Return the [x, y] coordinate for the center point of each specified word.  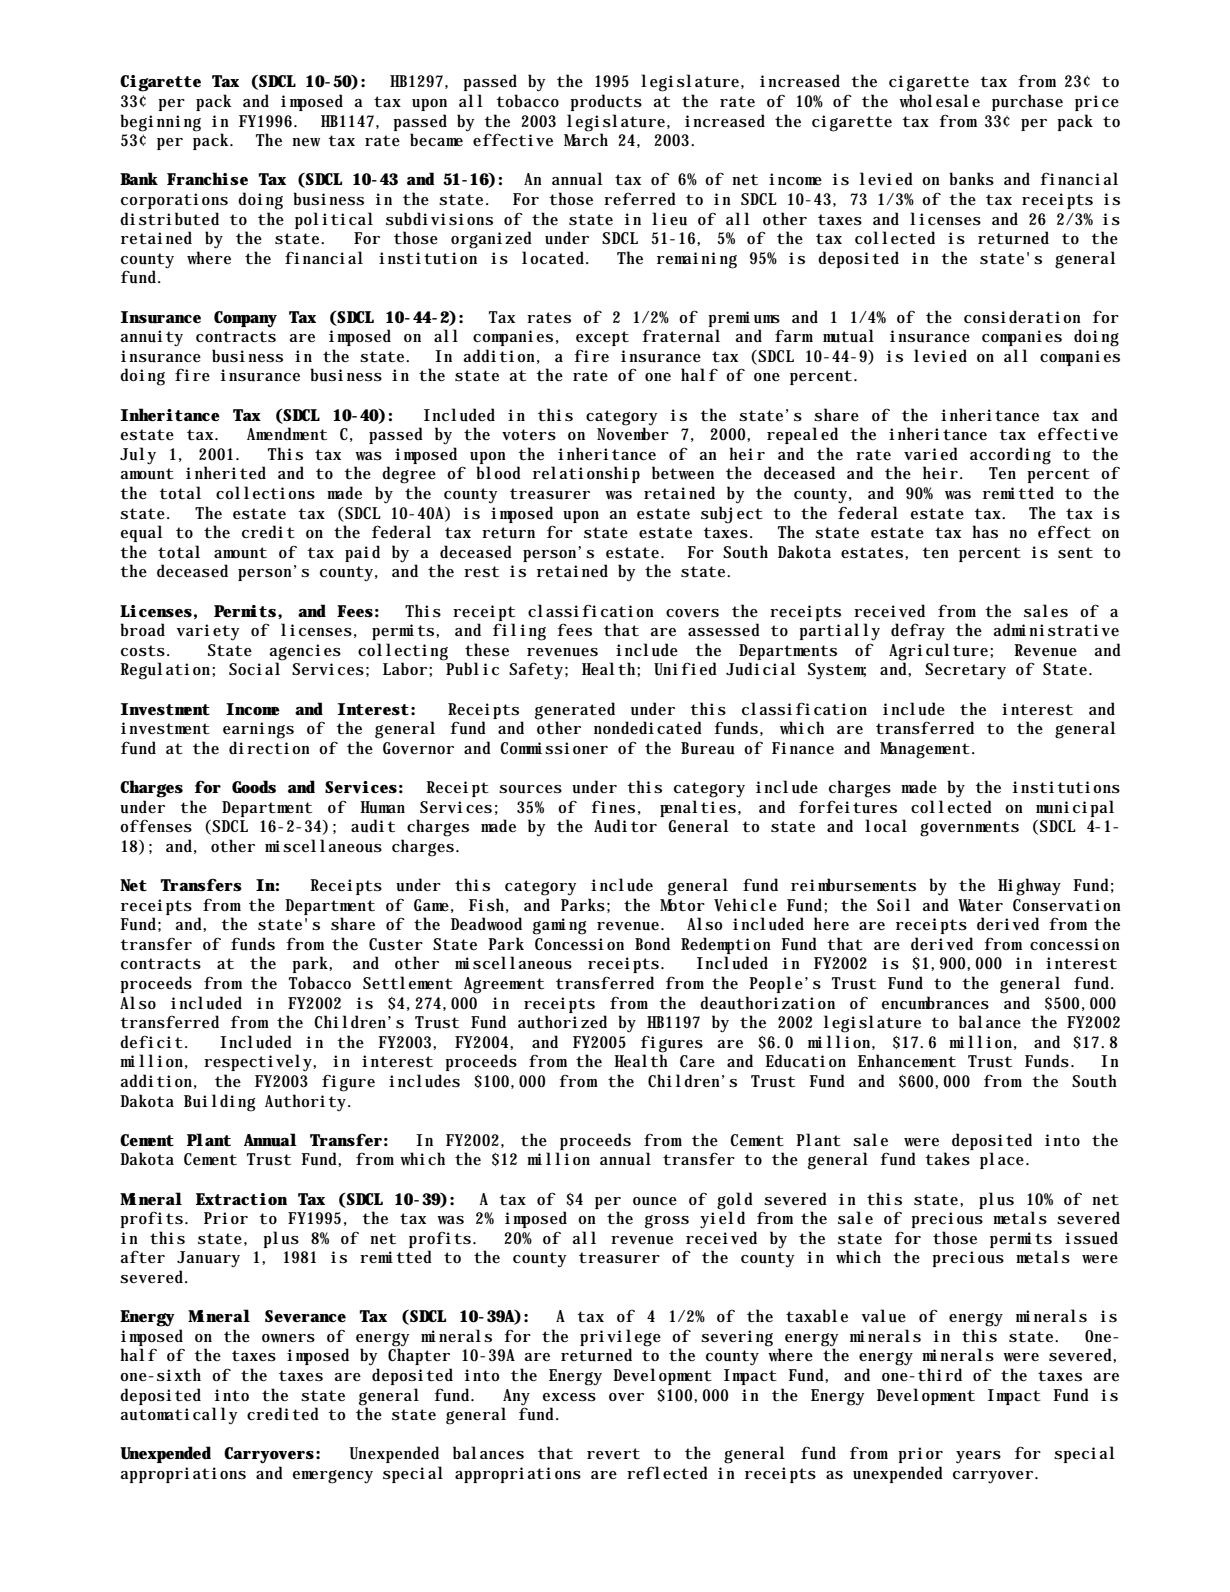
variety [207, 632]
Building [219, 1103]
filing [519, 632]
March [586, 139]
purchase [1027, 102]
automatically [178, 1416]
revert [613, 1453]
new [306, 142]
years [978, 1457]
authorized [562, 1022]
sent [1075, 553]
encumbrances [935, 1003]
